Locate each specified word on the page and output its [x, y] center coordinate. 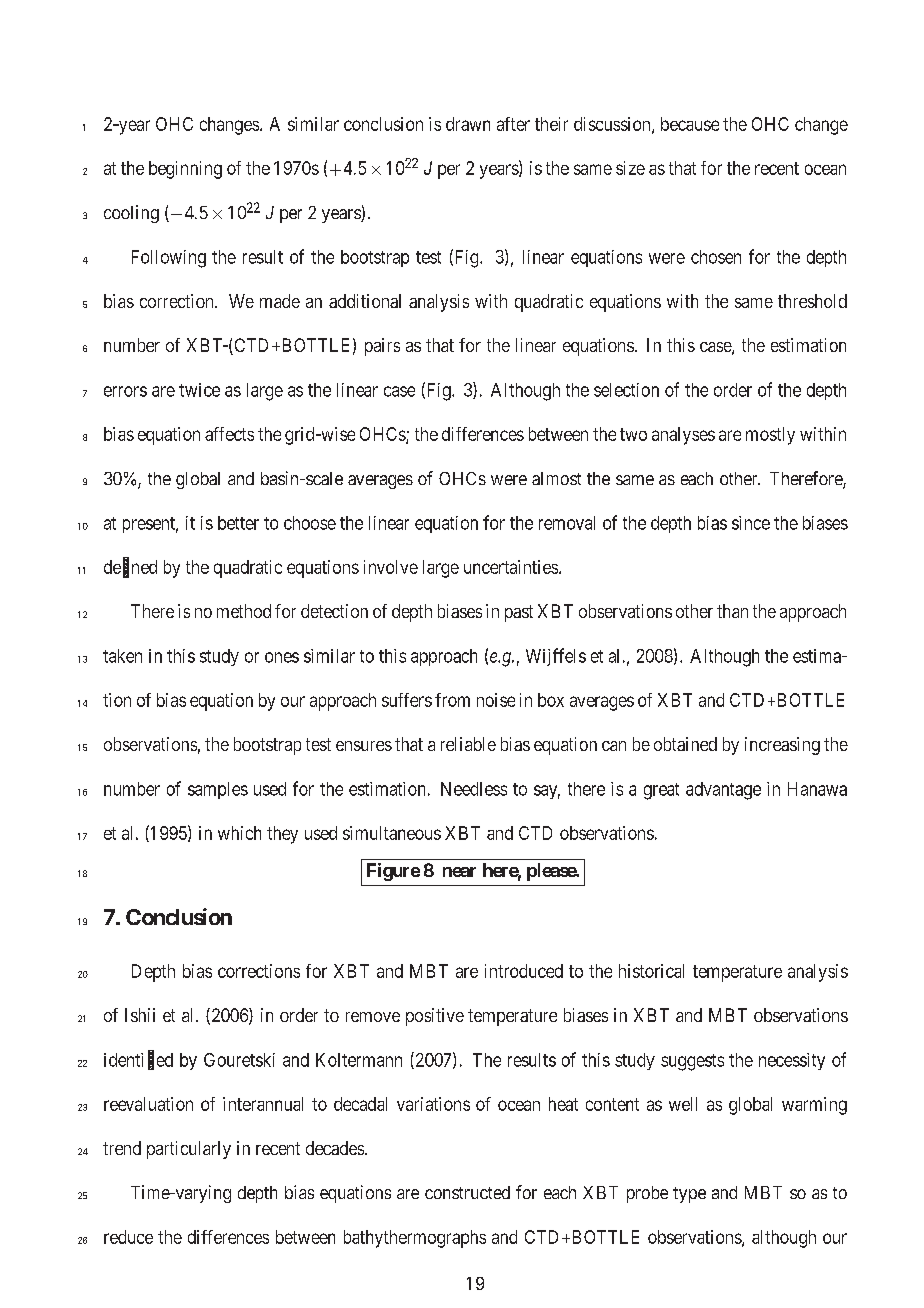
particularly [189, 1150]
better [238, 523]
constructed [467, 1192]
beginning [185, 170]
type [689, 1195]
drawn [468, 124]
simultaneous [392, 833]
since [751, 523]
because [690, 124]
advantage [723, 791]
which [239, 833]
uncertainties [511, 567]
